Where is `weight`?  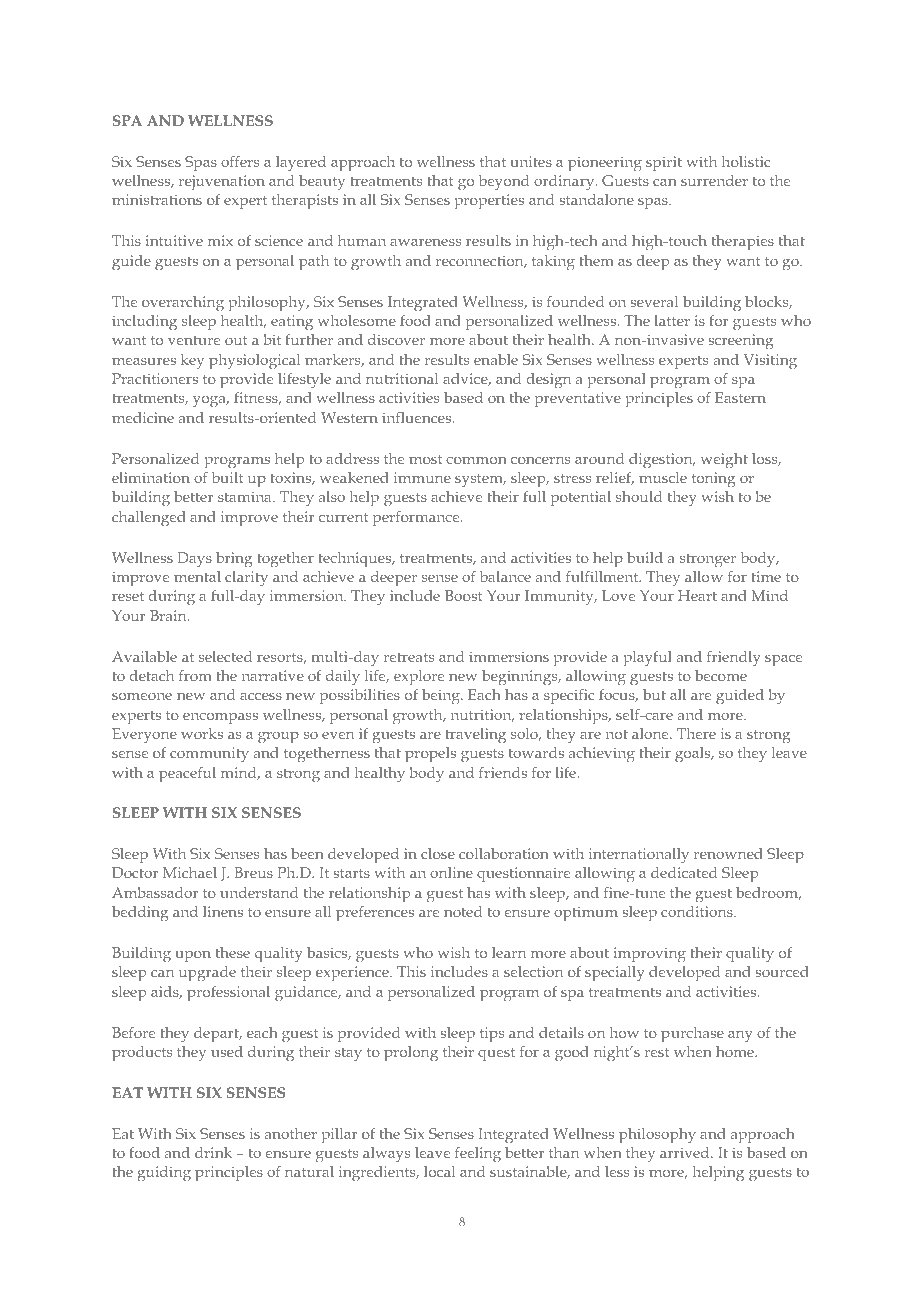 weight is located at coordinates (724, 461).
